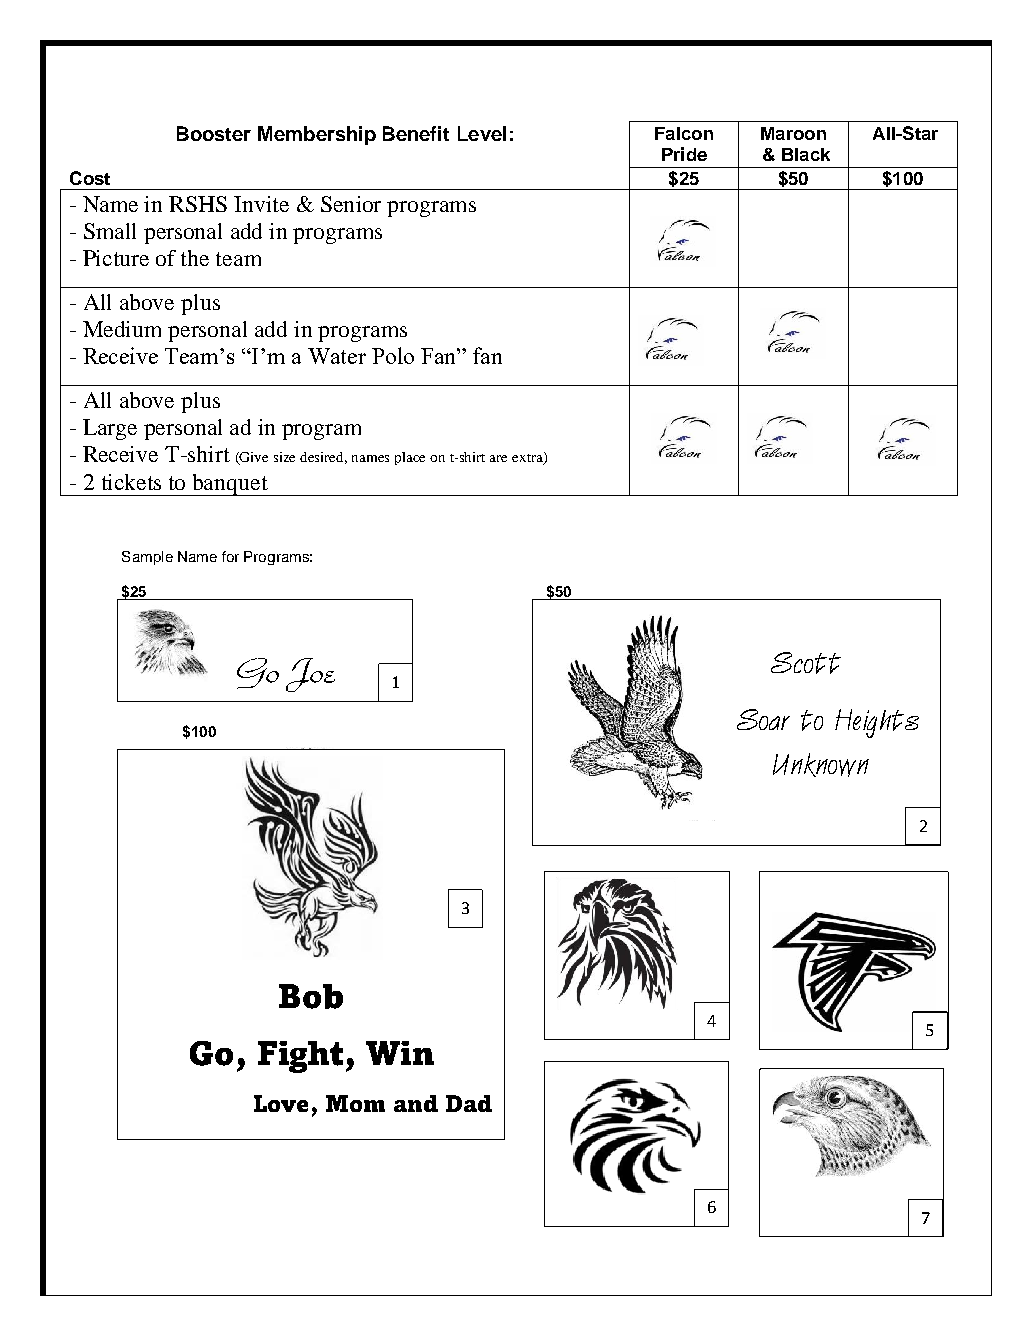 Image resolution: width=1032 pixels, height=1336 pixels. Describe the element at coordinates (310, 675) in the document. I see `Joe` at that location.
